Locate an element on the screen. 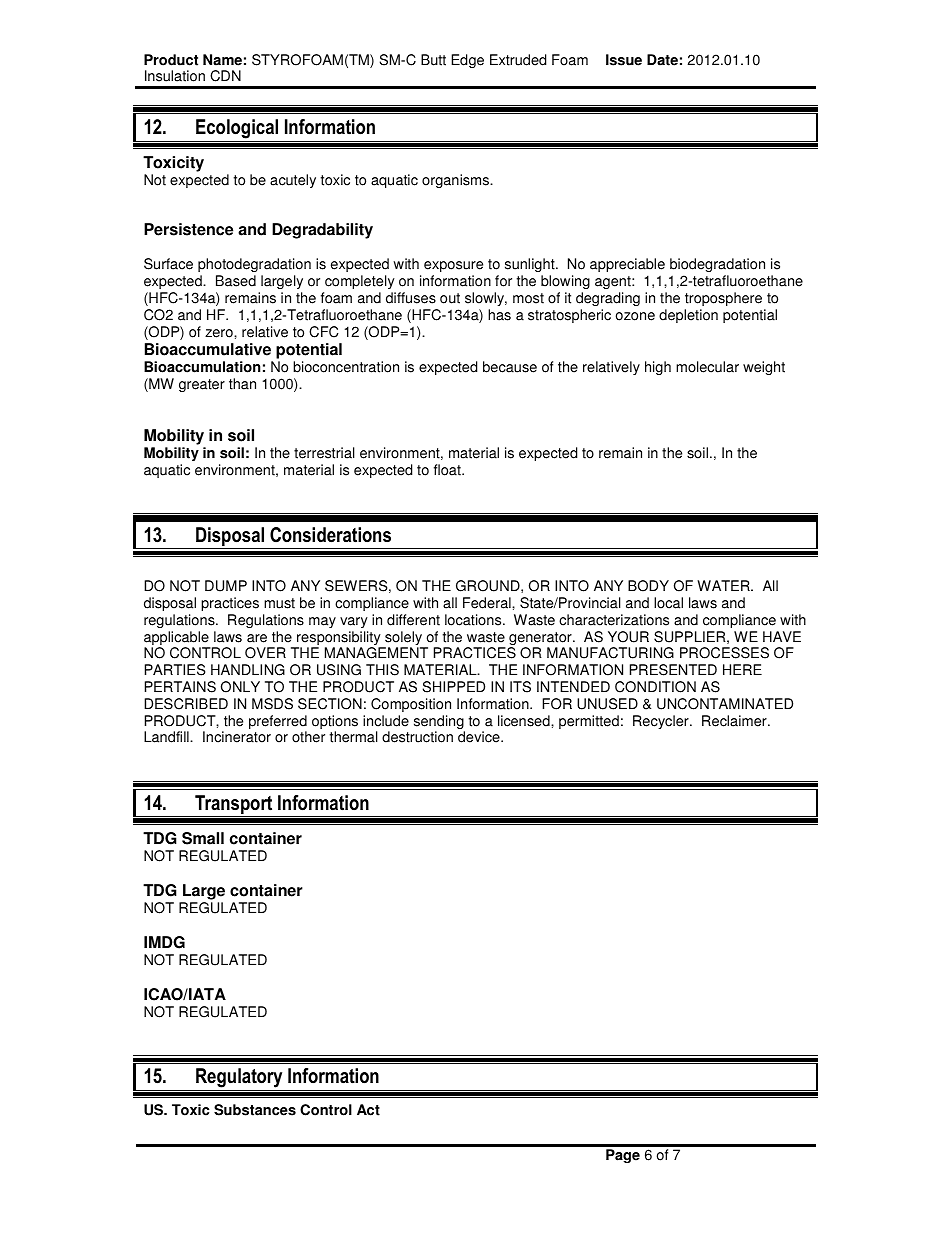 This screenshot has height=1233, width=952. Federal is located at coordinates (488, 603).
